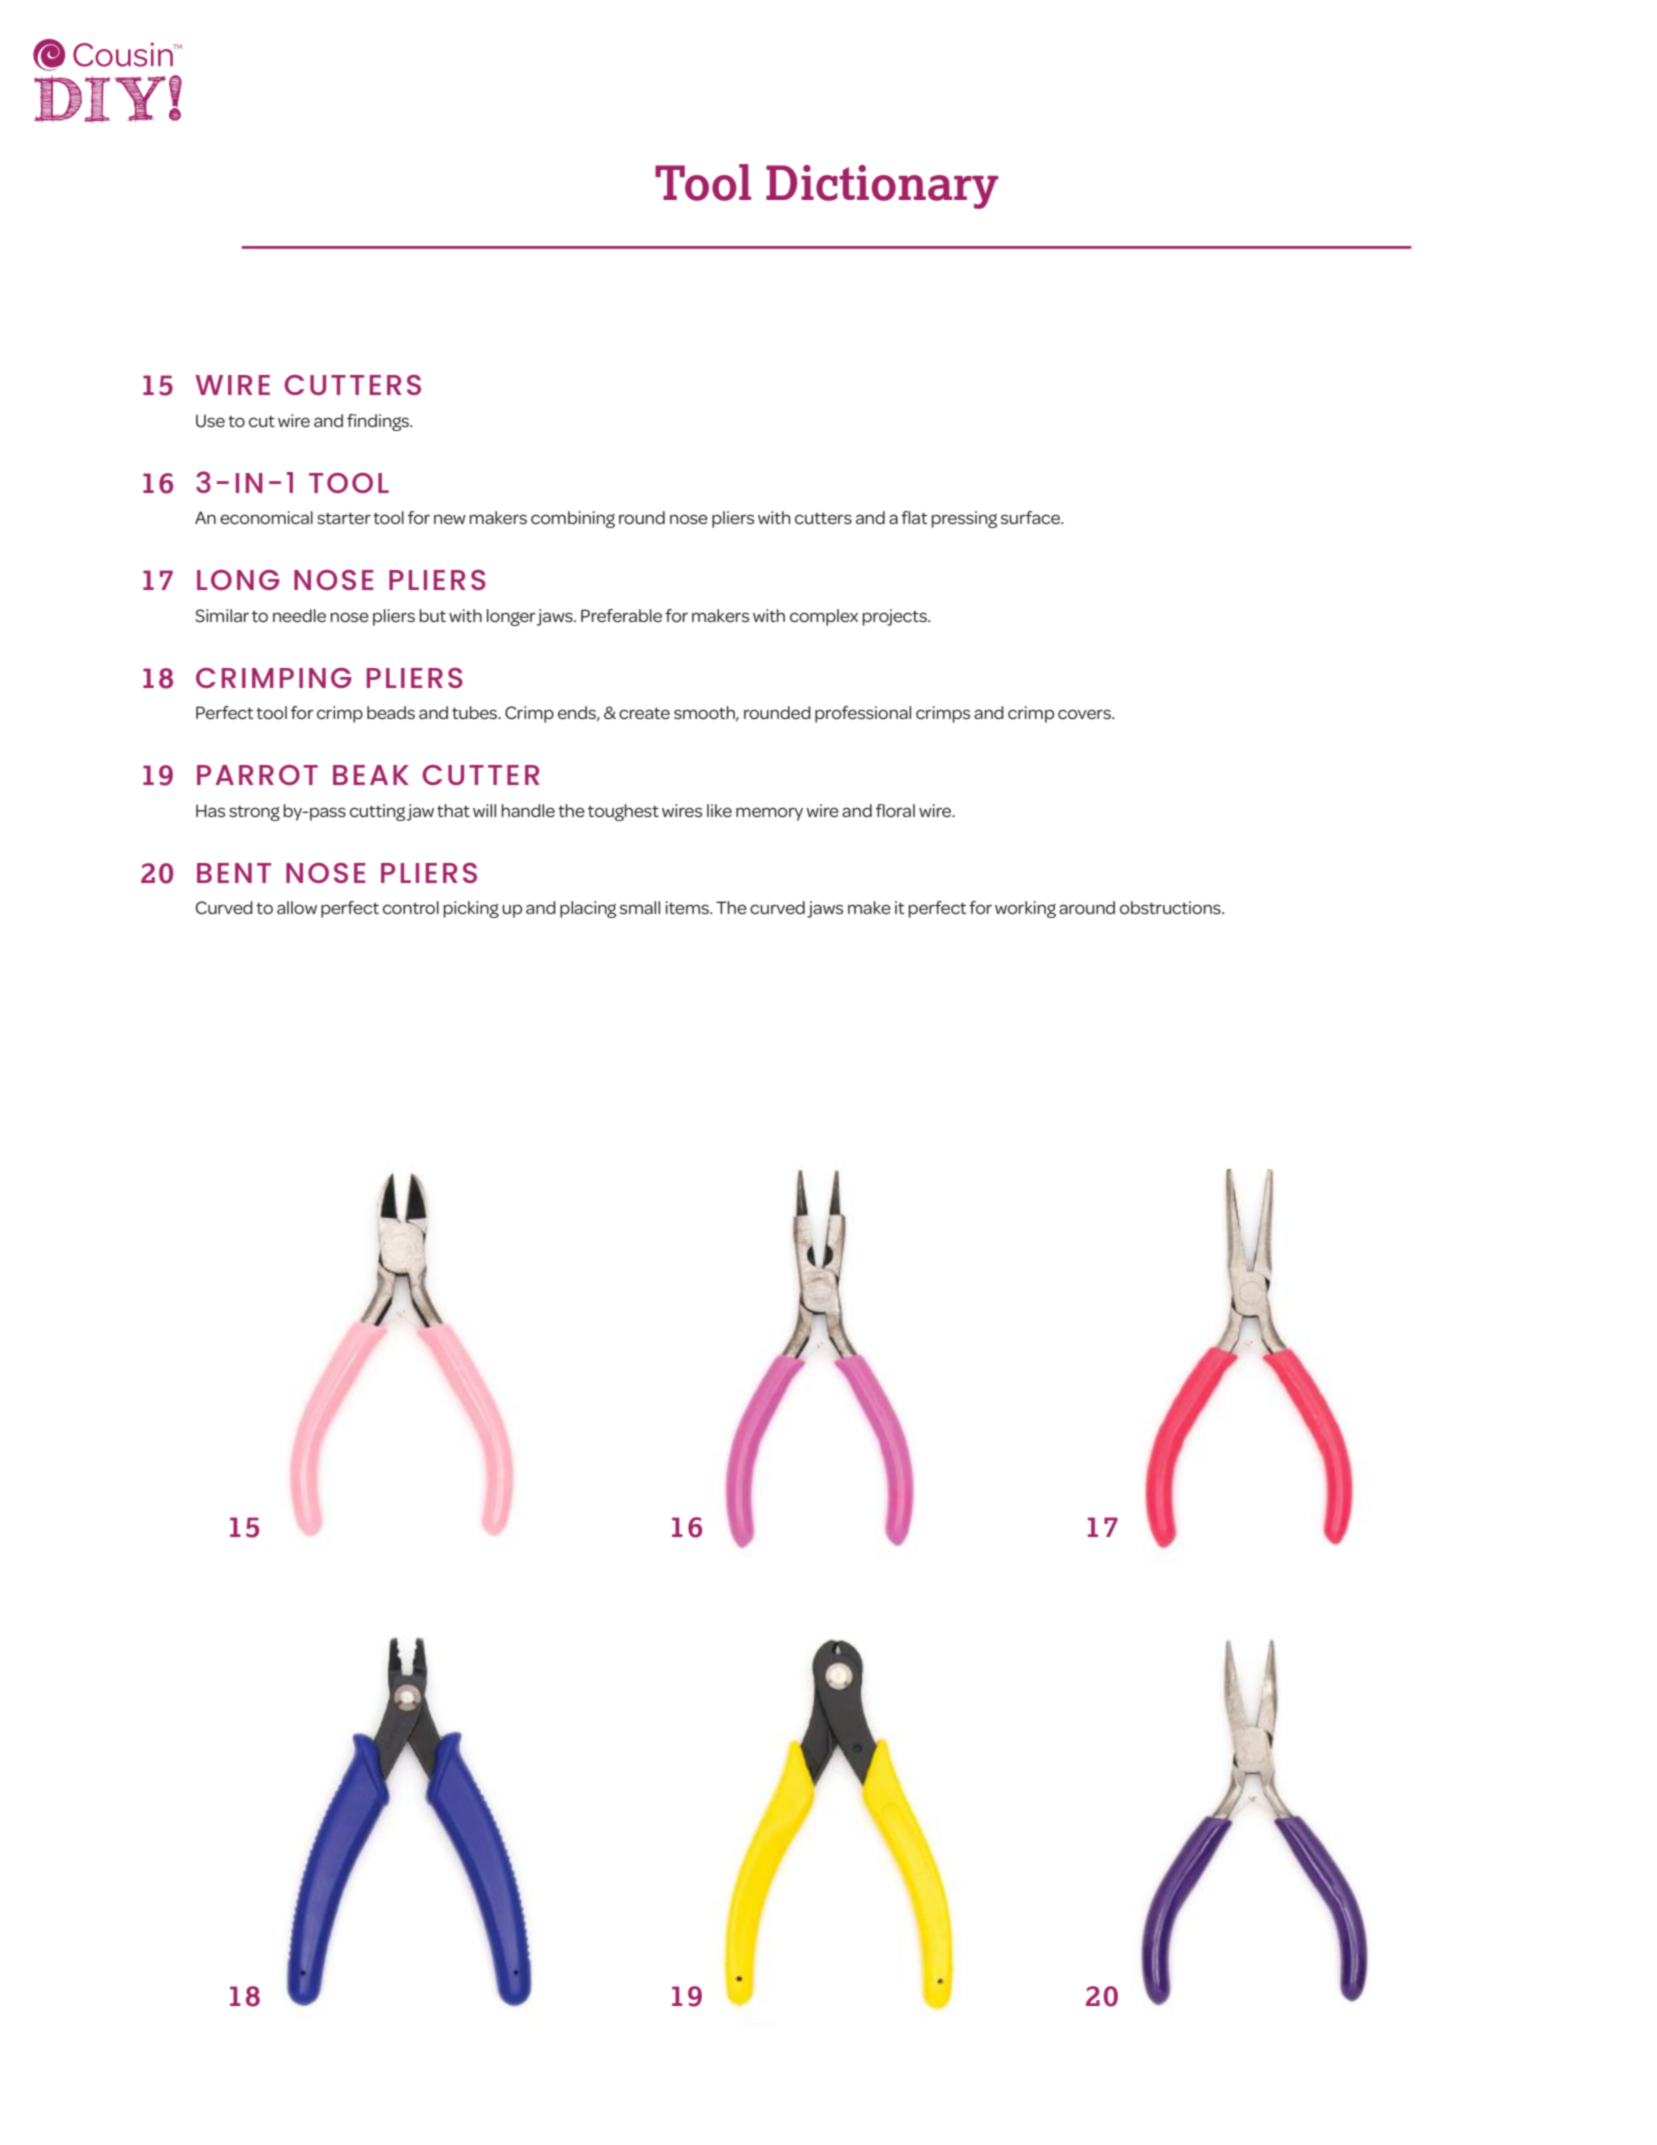 Image resolution: width=1657 pixels, height=2145 pixels. What do you see at coordinates (1085, 714) in the screenshot?
I see `covers` at bounding box center [1085, 714].
